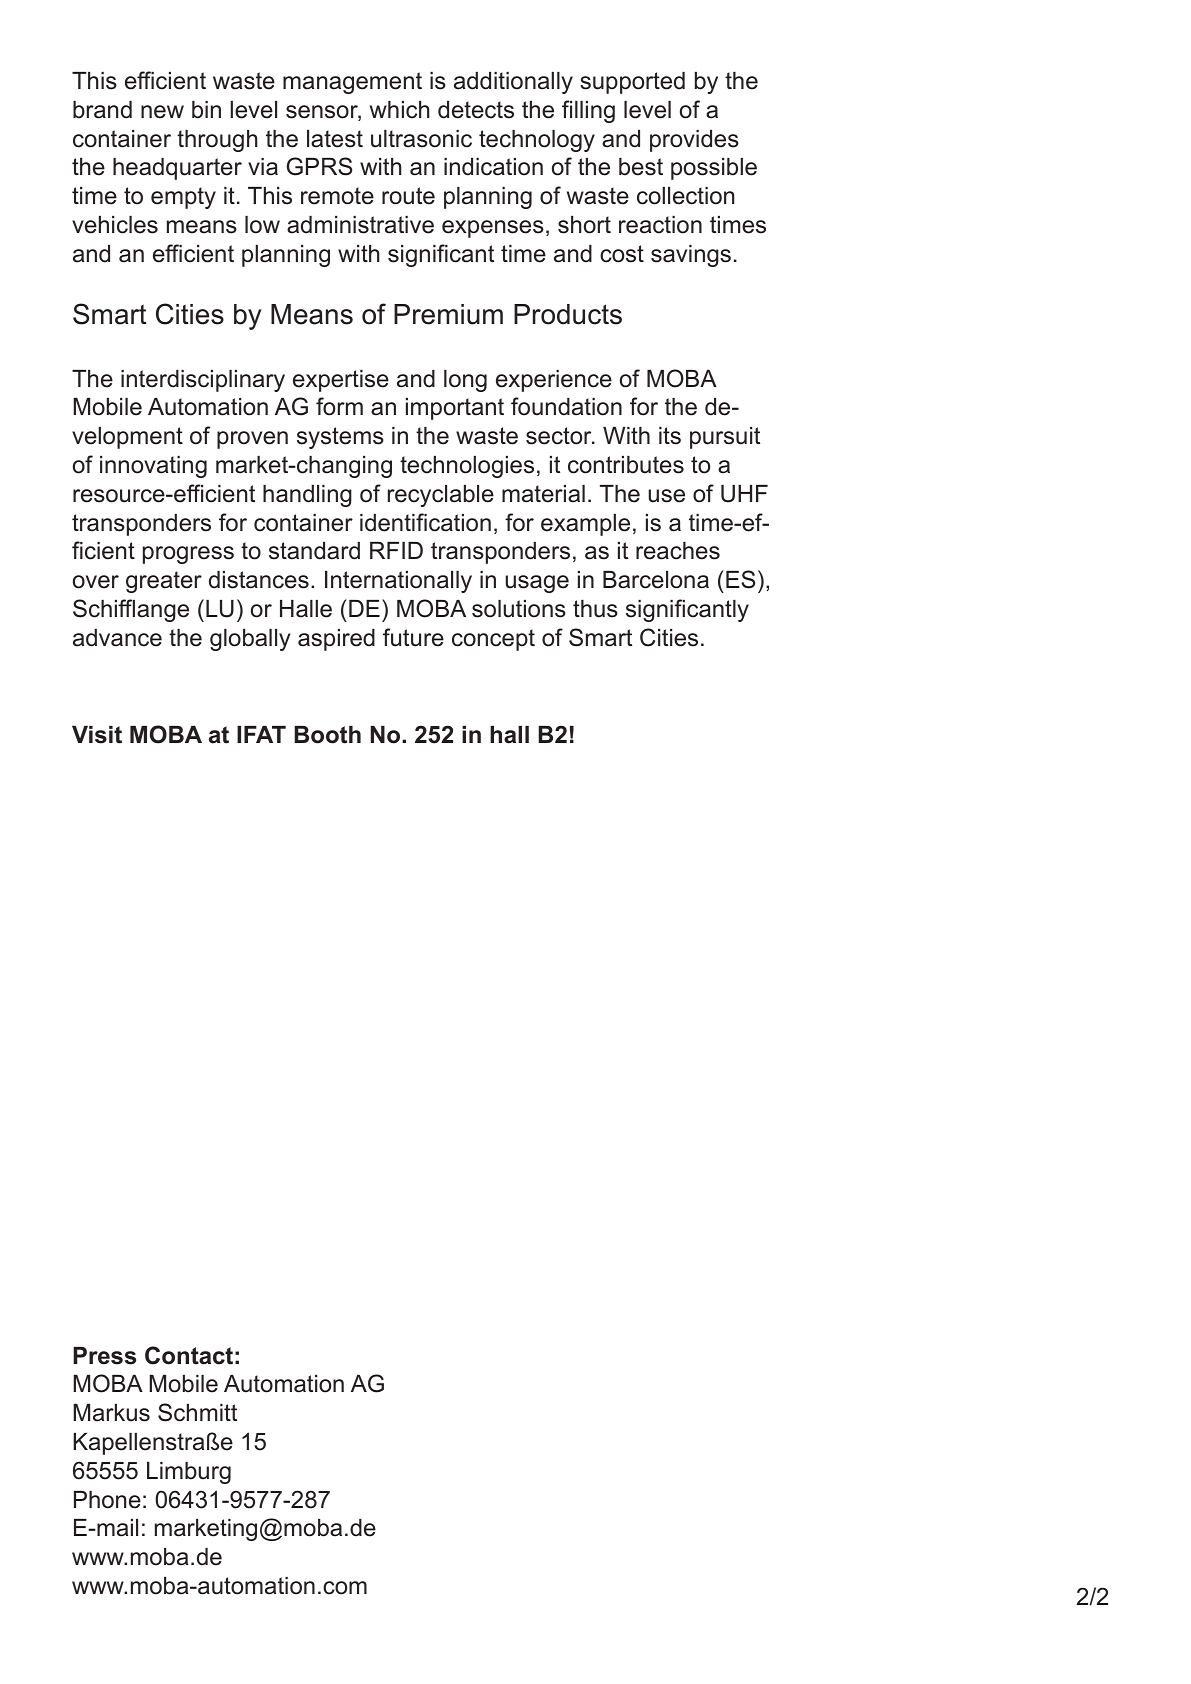 Image resolution: width=1191 pixels, height=1684 pixels. Describe the element at coordinates (164, 582) in the screenshot. I see `greater` at that location.
